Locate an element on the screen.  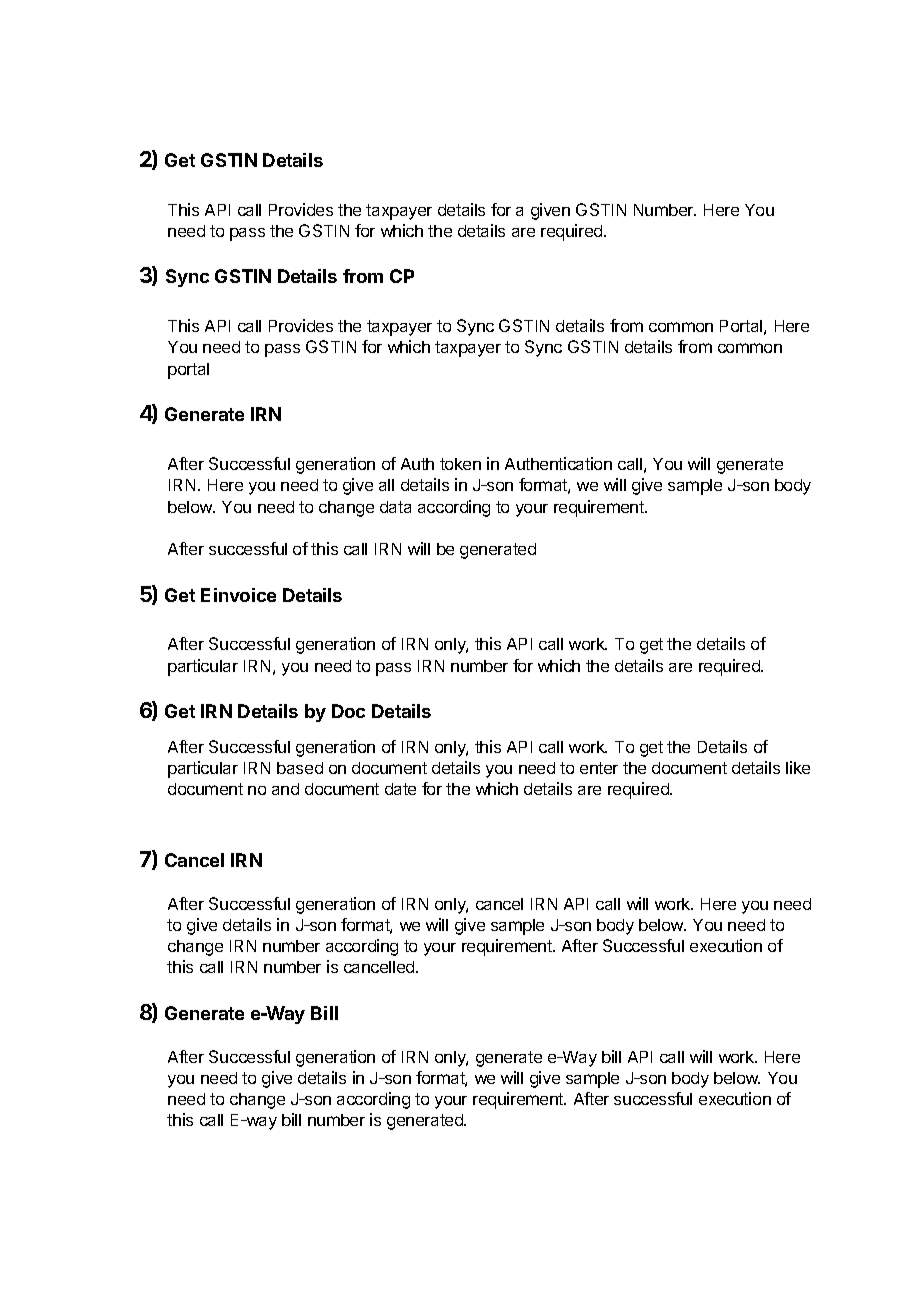
data is located at coordinates (395, 507).
